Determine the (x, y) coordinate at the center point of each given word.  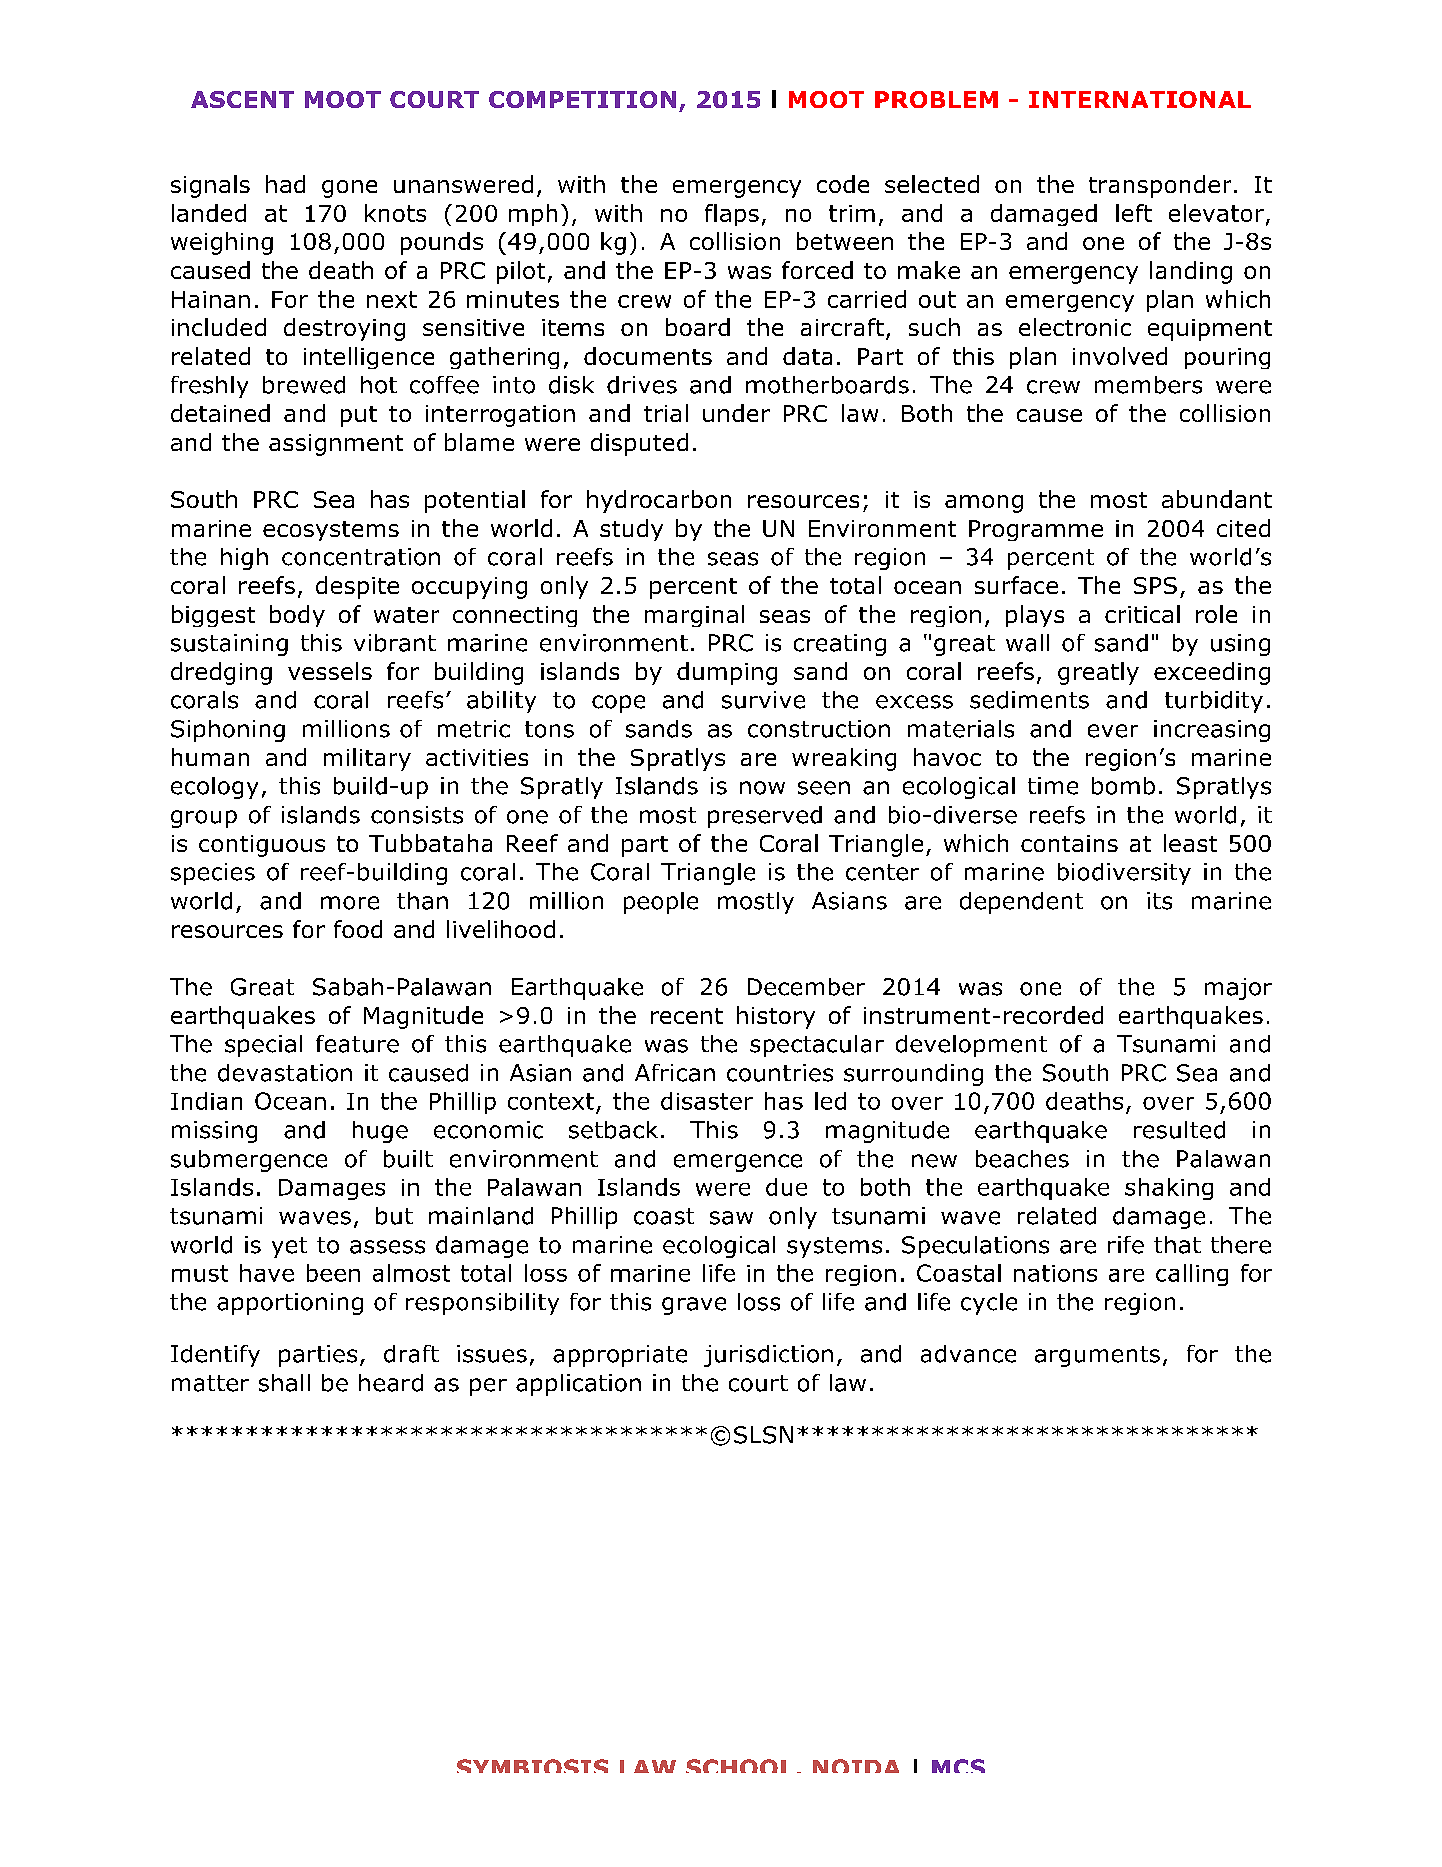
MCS (958, 1766)
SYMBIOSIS (532, 1766)
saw (731, 1218)
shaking (1169, 1189)
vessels (330, 671)
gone (349, 189)
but (394, 1216)
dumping (727, 673)
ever (1113, 731)
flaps (732, 215)
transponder (1160, 186)
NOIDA (856, 1766)
